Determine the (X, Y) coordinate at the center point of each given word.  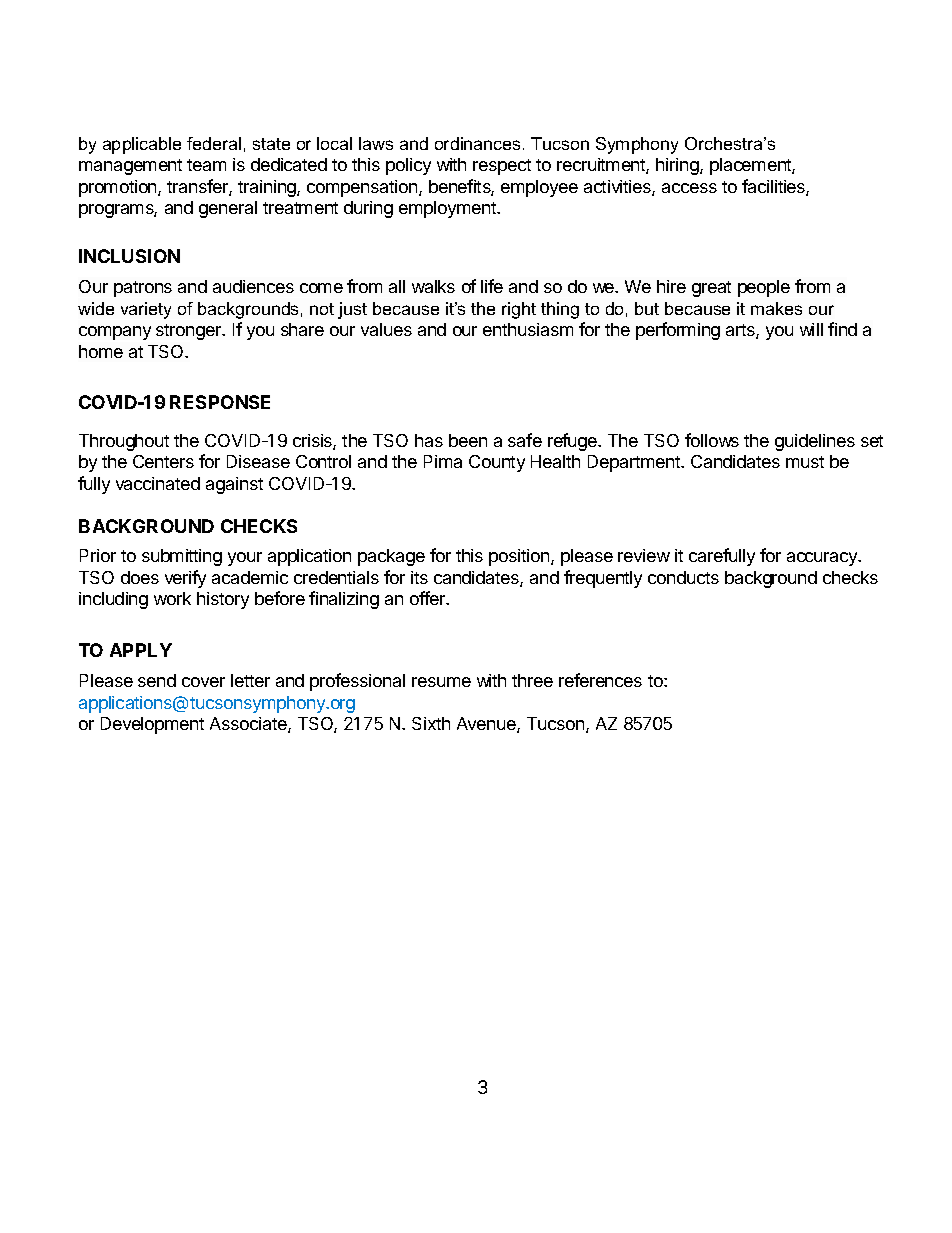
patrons (143, 289)
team (206, 165)
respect (502, 167)
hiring (678, 166)
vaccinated (158, 483)
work (172, 598)
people (764, 288)
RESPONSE (220, 402)
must (805, 462)
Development (152, 725)
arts (741, 331)
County (497, 463)
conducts (683, 577)
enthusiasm (528, 329)
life (492, 286)
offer (429, 598)
